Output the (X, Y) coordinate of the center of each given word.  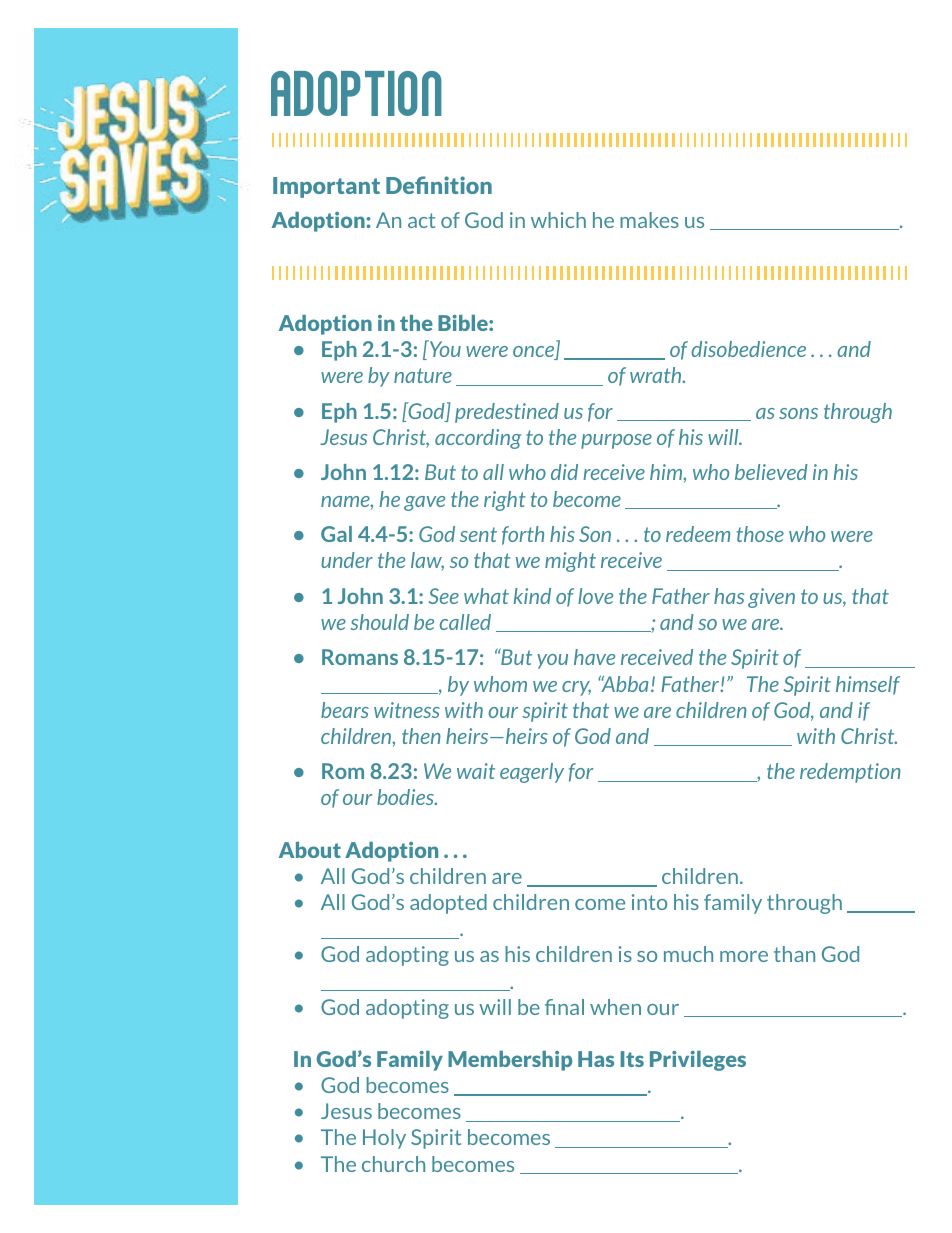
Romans (360, 657)
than (794, 954)
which (558, 220)
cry (576, 688)
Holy (384, 1139)
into (649, 902)
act (421, 220)
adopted (448, 904)
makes (649, 220)
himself (868, 685)
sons (798, 413)
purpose (616, 441)
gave (424, 503)
